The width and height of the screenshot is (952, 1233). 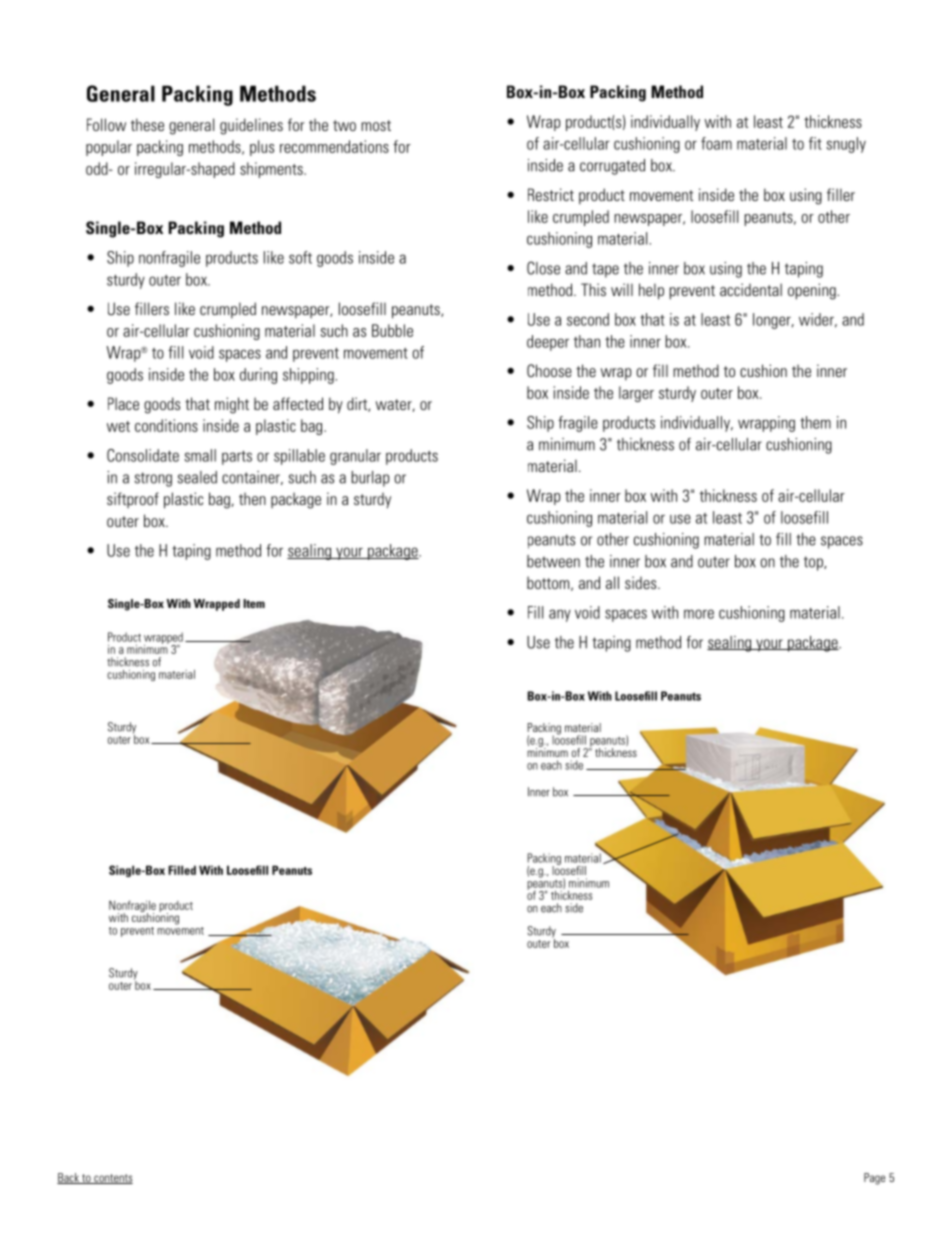 What do you see at coordinates (376, 125) in the screenshot?
I see `most` at bounding box center [376, 125].
